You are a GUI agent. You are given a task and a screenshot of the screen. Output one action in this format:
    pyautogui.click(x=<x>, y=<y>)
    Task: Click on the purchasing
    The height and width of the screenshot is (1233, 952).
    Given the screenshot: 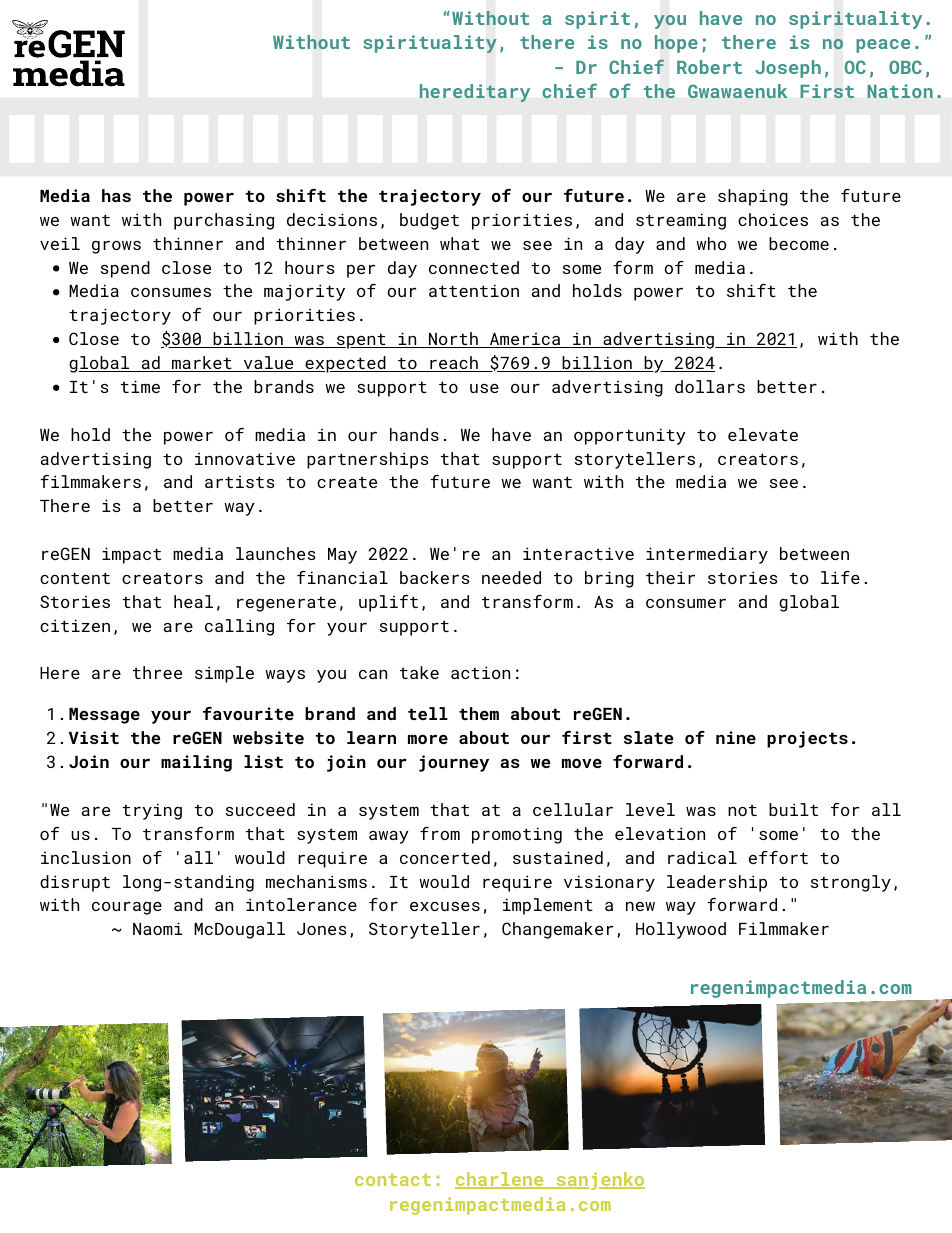 What is the action you would take?
    pyautogui.click(x=224, y=221)
